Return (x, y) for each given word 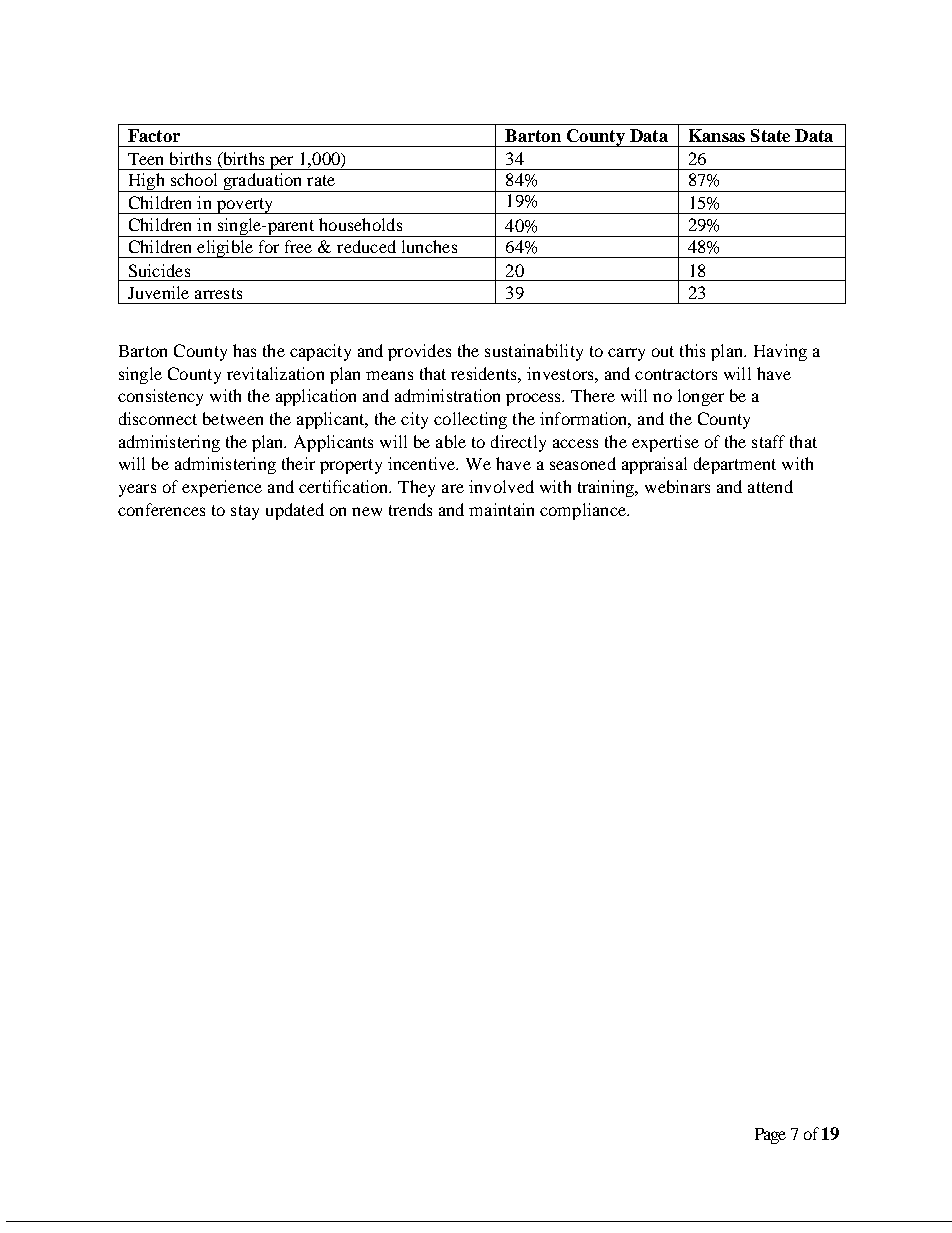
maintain (501, 509)
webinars (677, 486)
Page (770, 1136)
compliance (584, 511)
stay (245, 512)
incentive (423, 463)
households (360, 224)
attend (770, 486)
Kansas (717, 135)
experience (222, 488)
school (194, 179)
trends (410, 509)
